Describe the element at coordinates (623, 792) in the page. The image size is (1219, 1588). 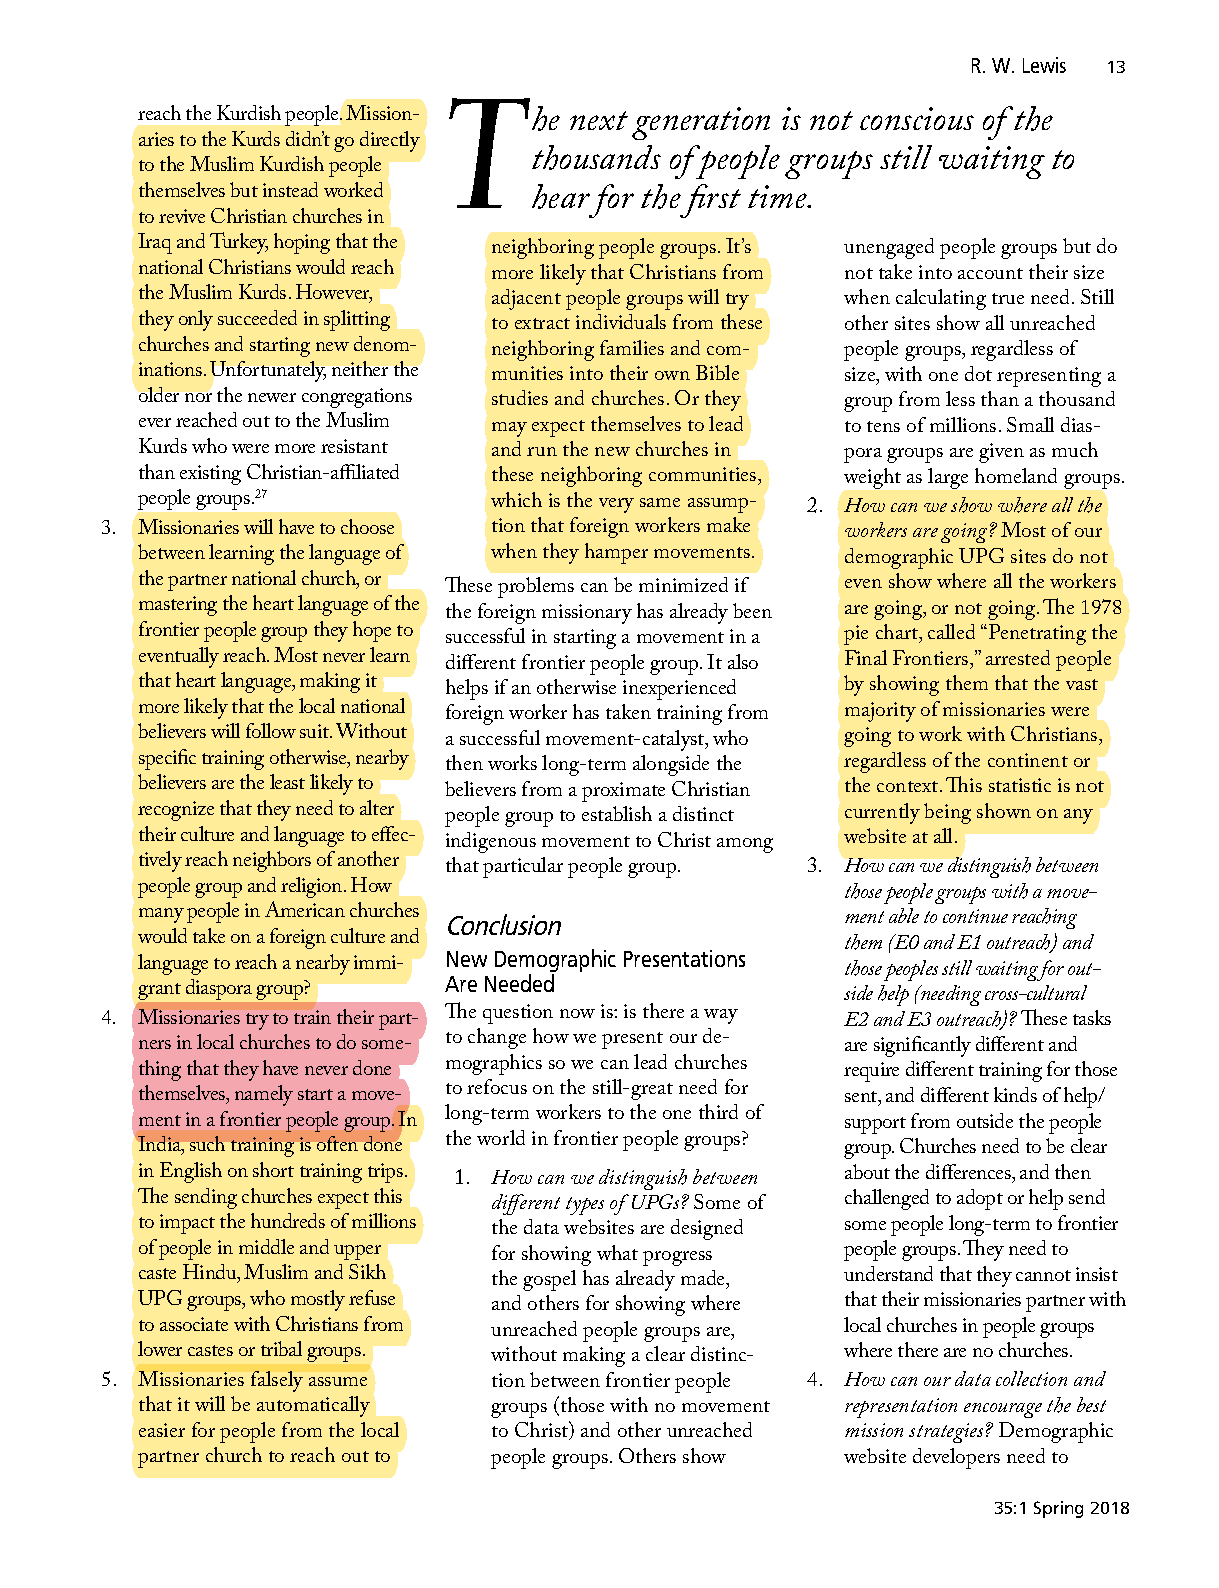
I see `proximate` at that location.
